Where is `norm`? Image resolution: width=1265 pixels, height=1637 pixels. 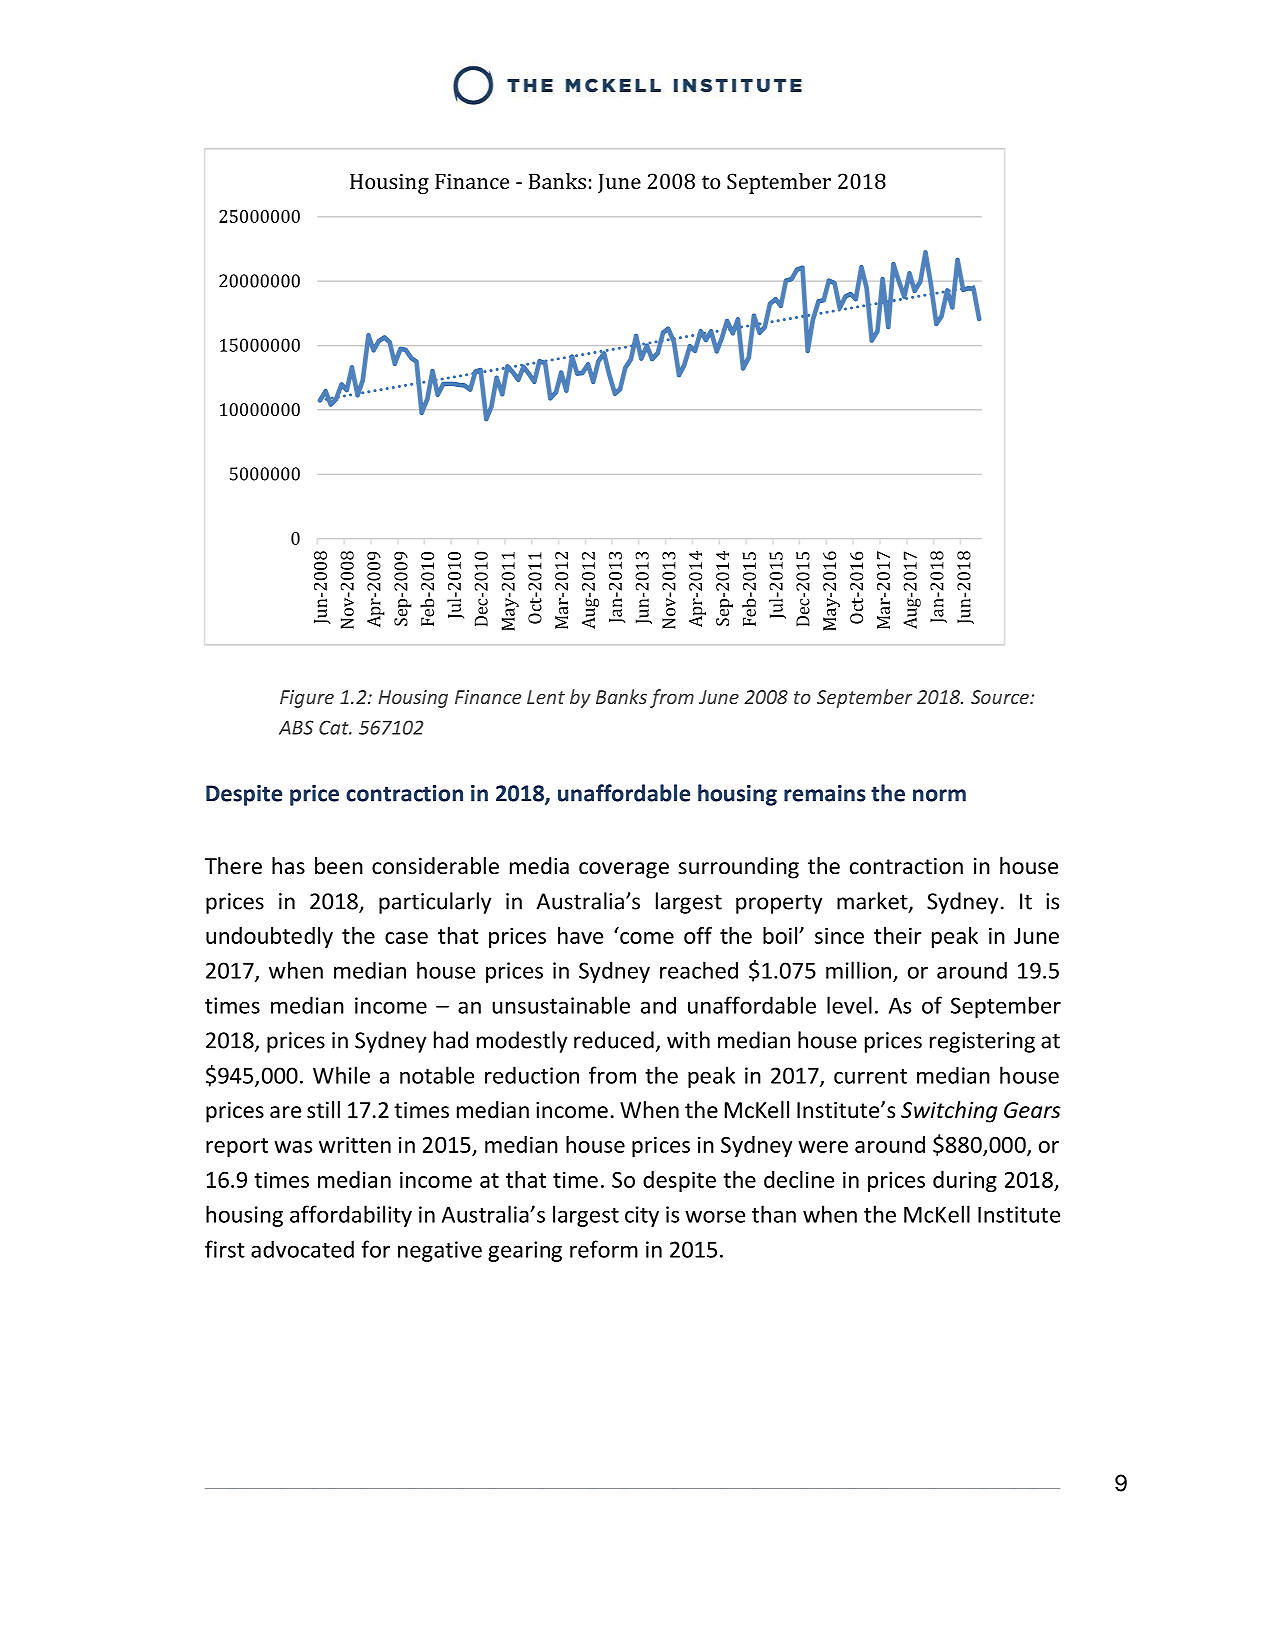 norm is located at coordinates (939, 795).
